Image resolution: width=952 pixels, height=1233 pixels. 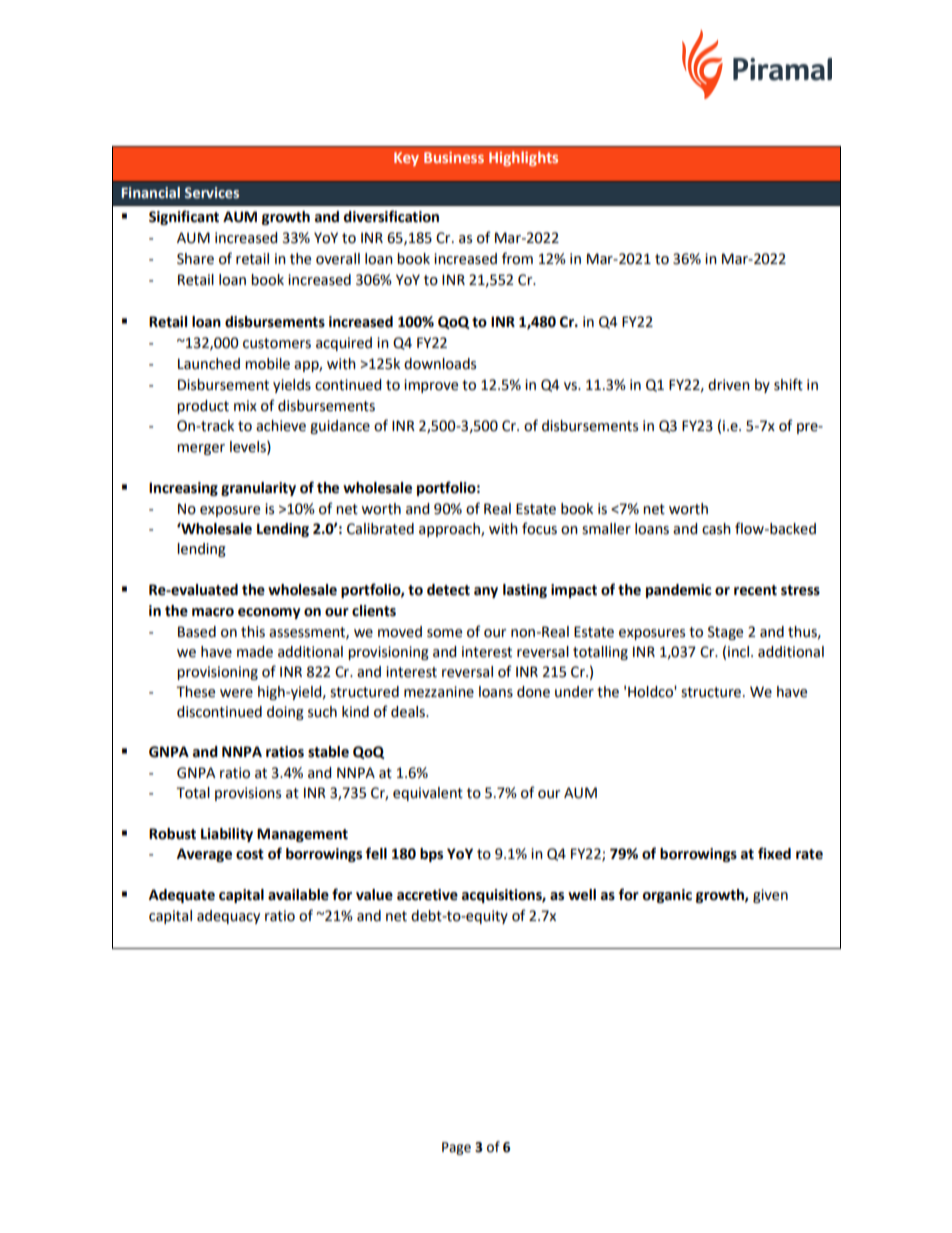 I want to click on cash, so click(x=716, y=529).
